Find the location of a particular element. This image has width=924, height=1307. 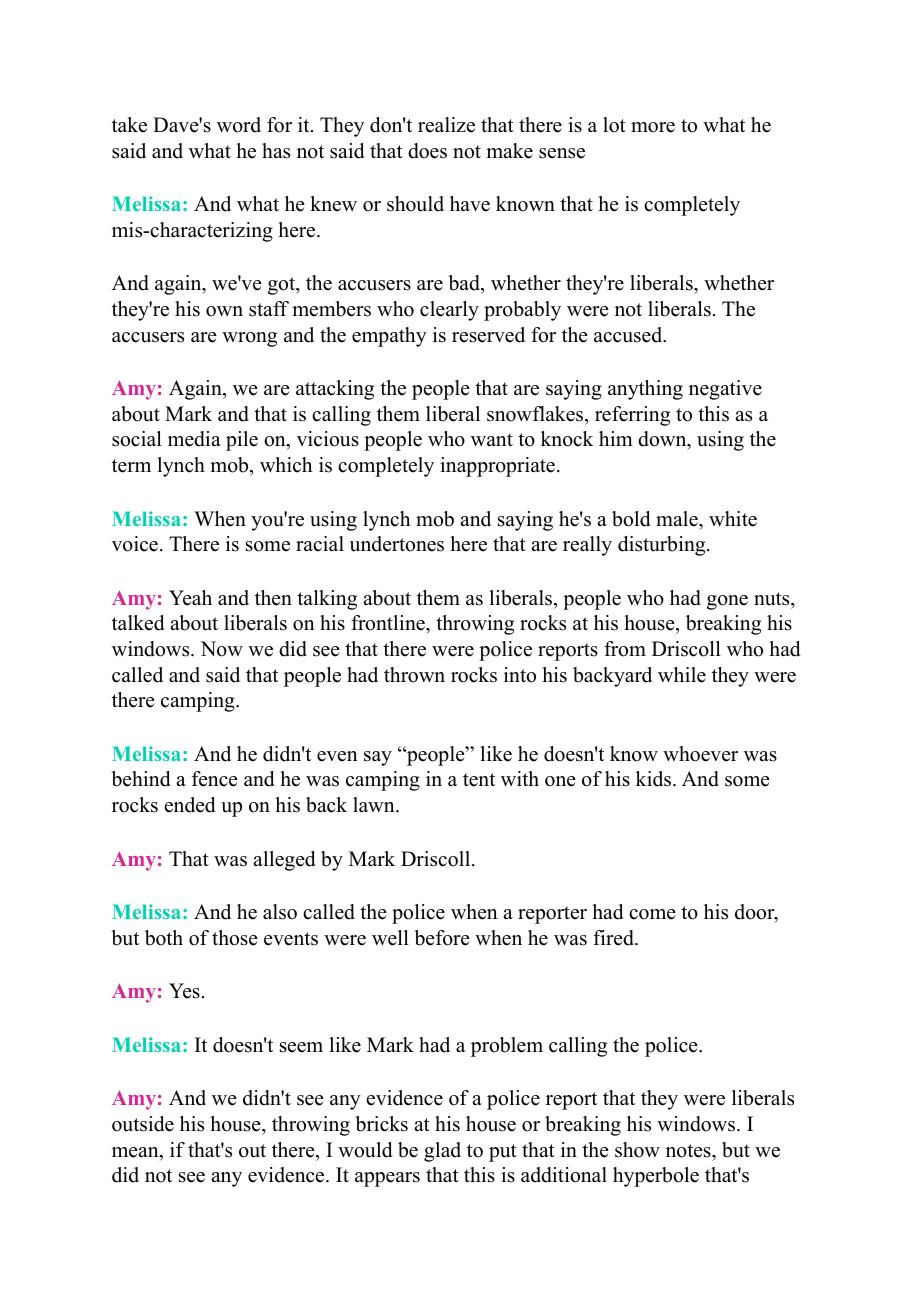

outside is located at coordinates (143, 1124).
